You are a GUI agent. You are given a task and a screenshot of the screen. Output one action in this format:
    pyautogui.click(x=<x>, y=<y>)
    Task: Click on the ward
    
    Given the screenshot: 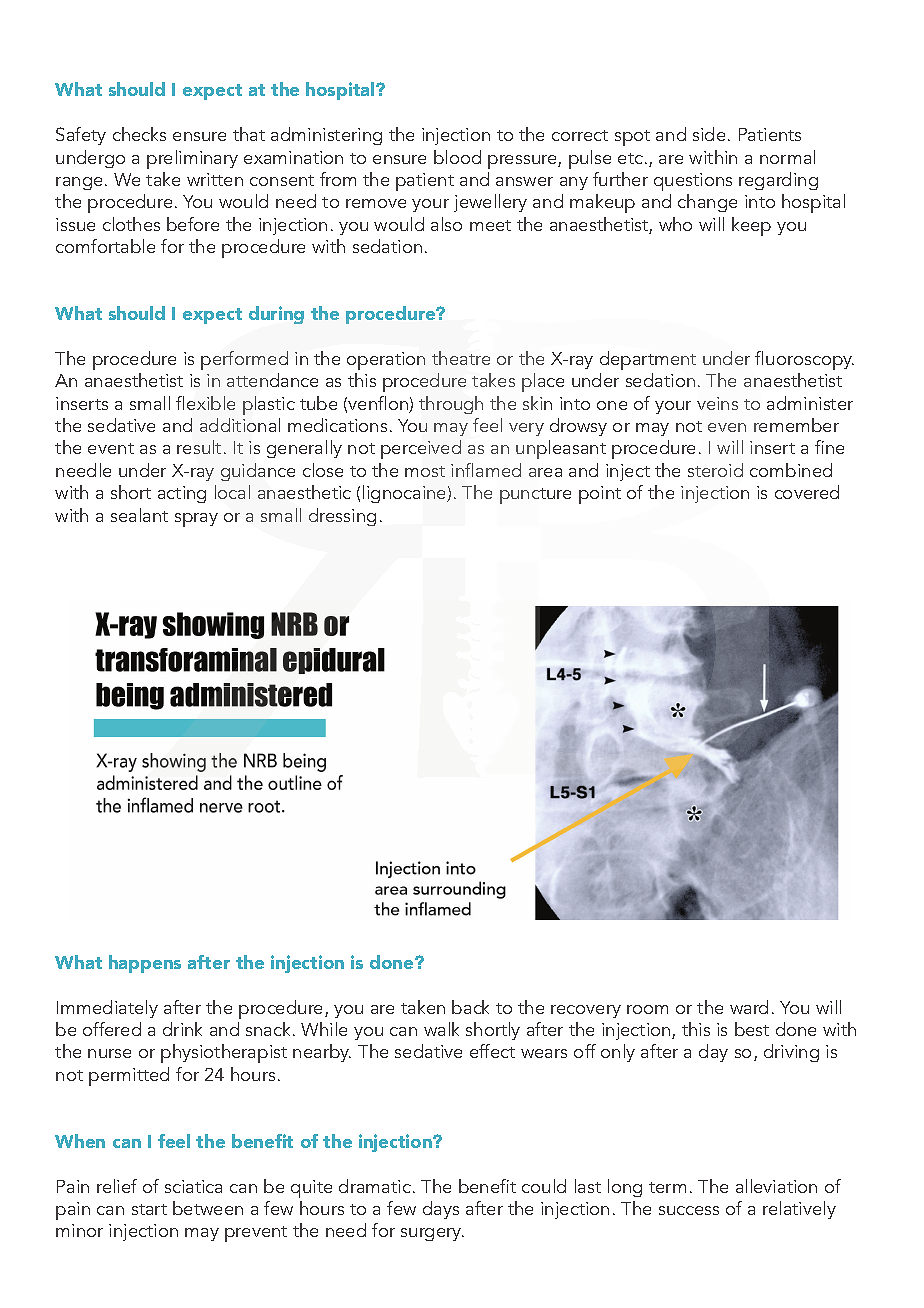 What is the action you would take?
    pyautogui.click(x=749, y=1007)
